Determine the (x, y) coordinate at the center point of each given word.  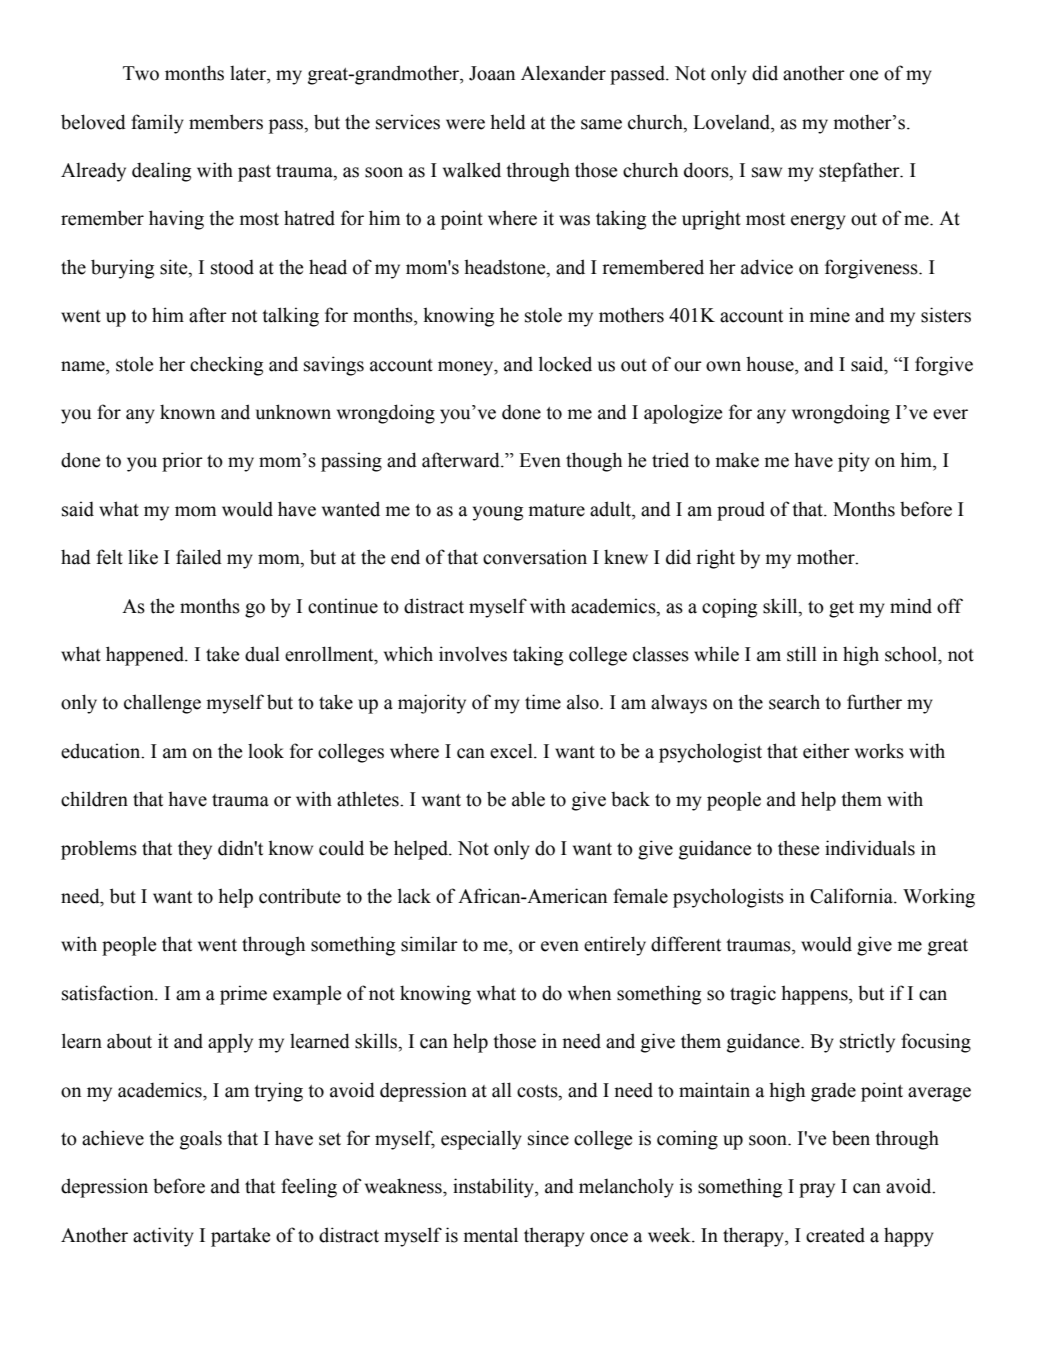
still (802, 654)
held (508, 122)
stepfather (860, 172)
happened (146, 656)
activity (163, 1237)
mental (491, 1235)
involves (473, 654)
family (157, 124)
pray (817, 1190)
